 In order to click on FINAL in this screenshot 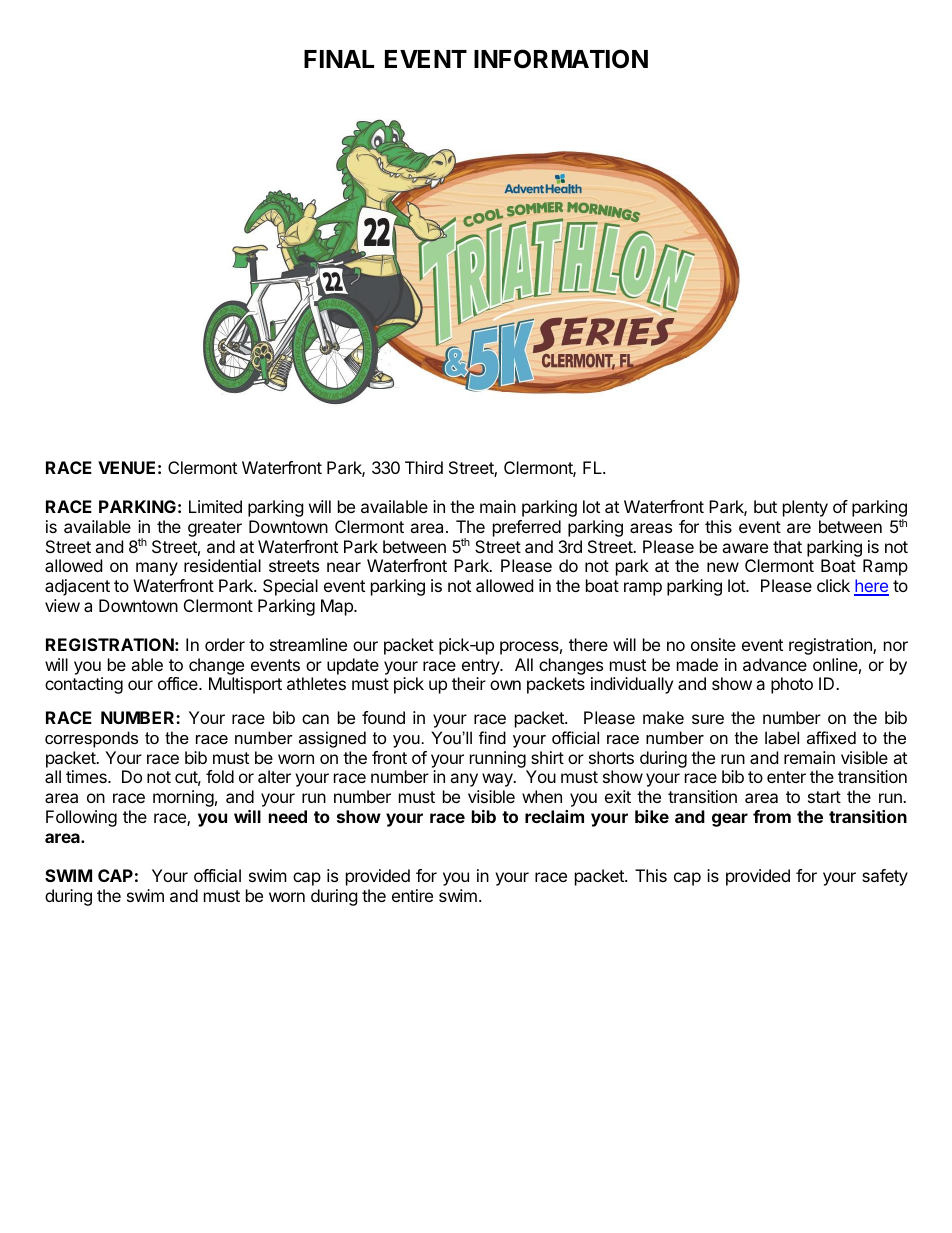, I will do `click(339, 59)`.
